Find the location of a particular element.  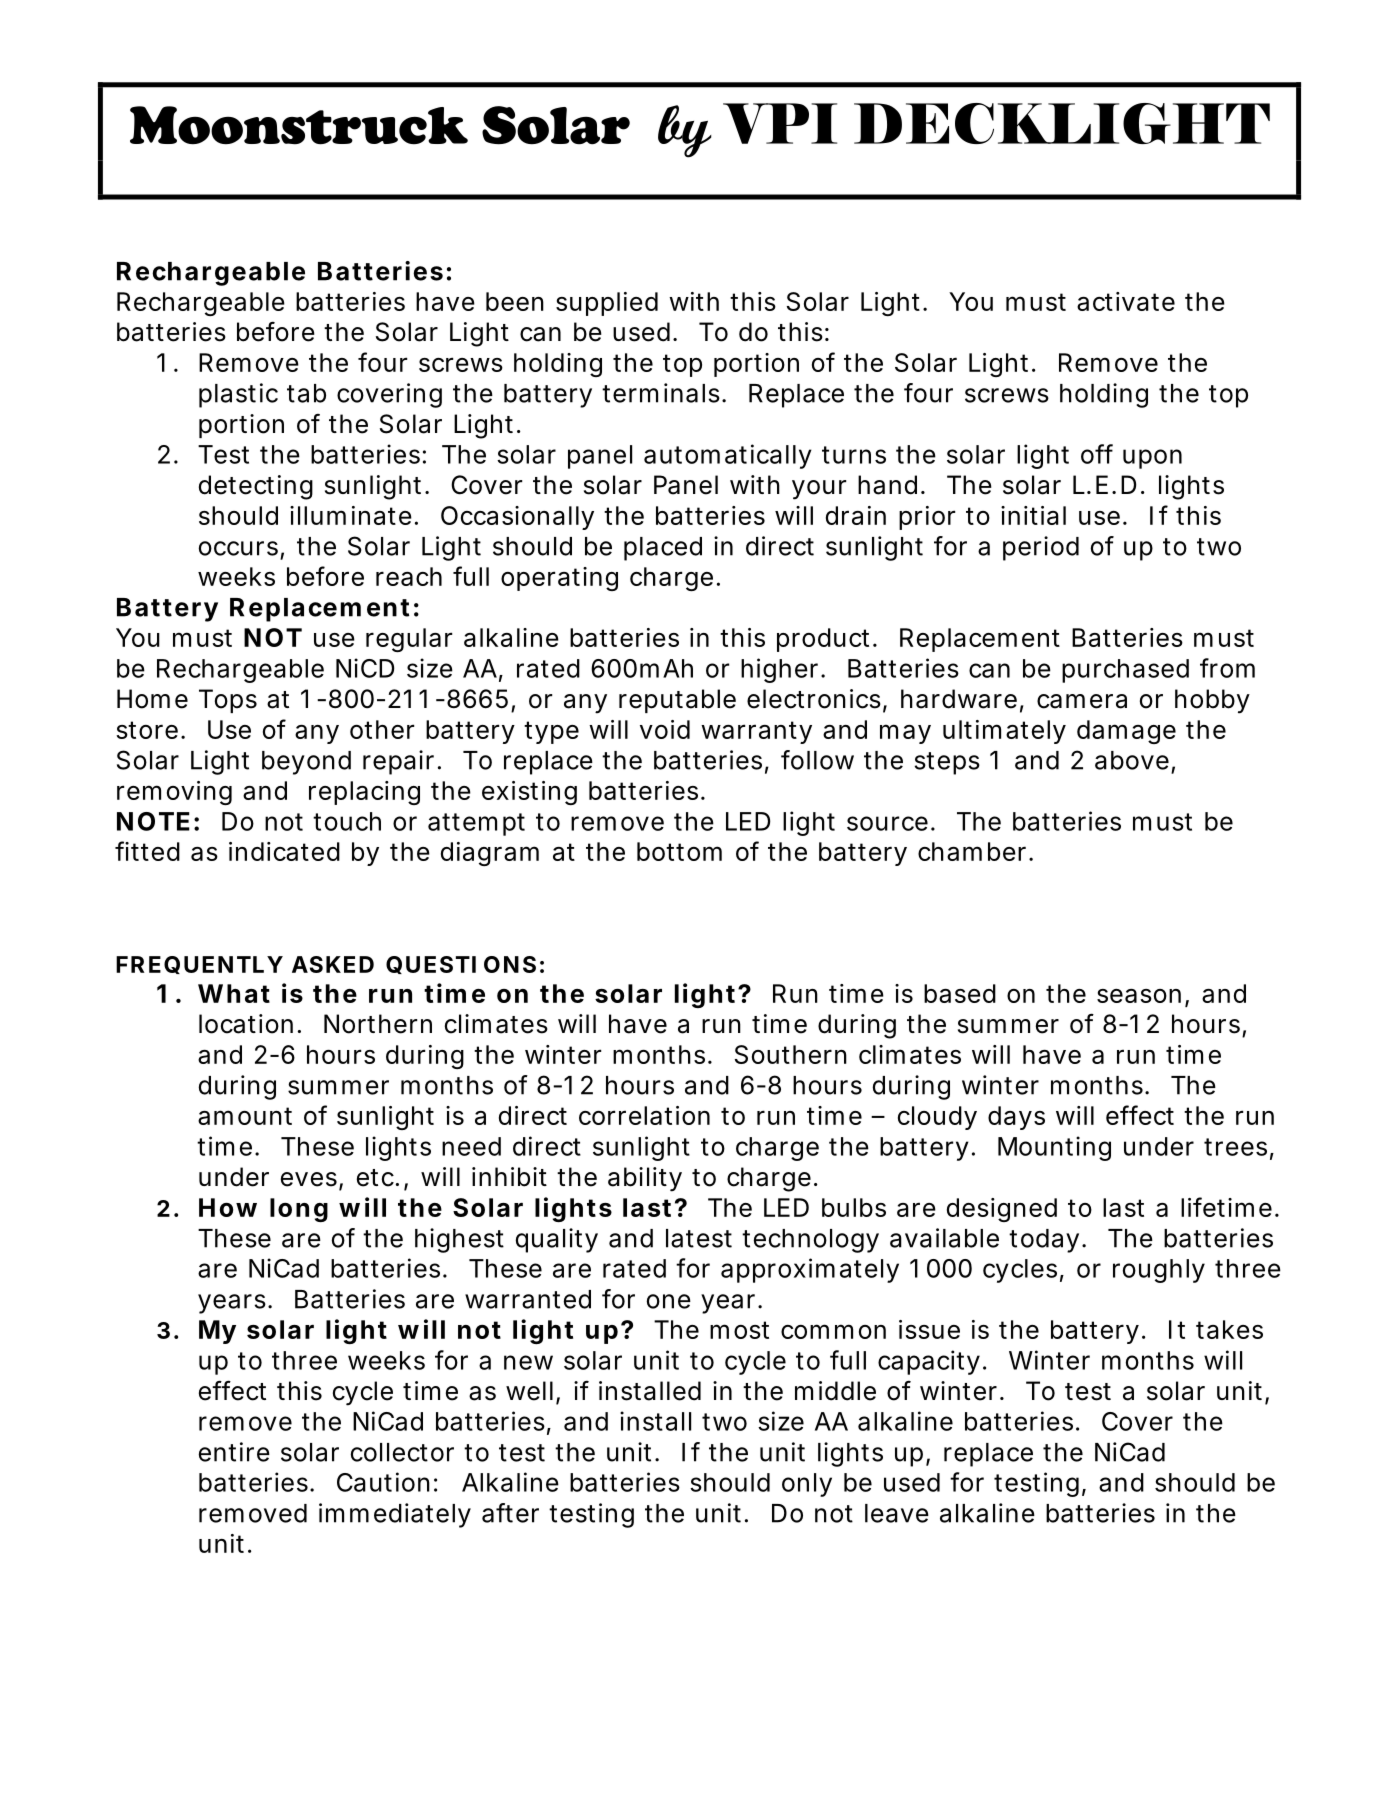

Moonstruck is located at coordinates (299, 125).
